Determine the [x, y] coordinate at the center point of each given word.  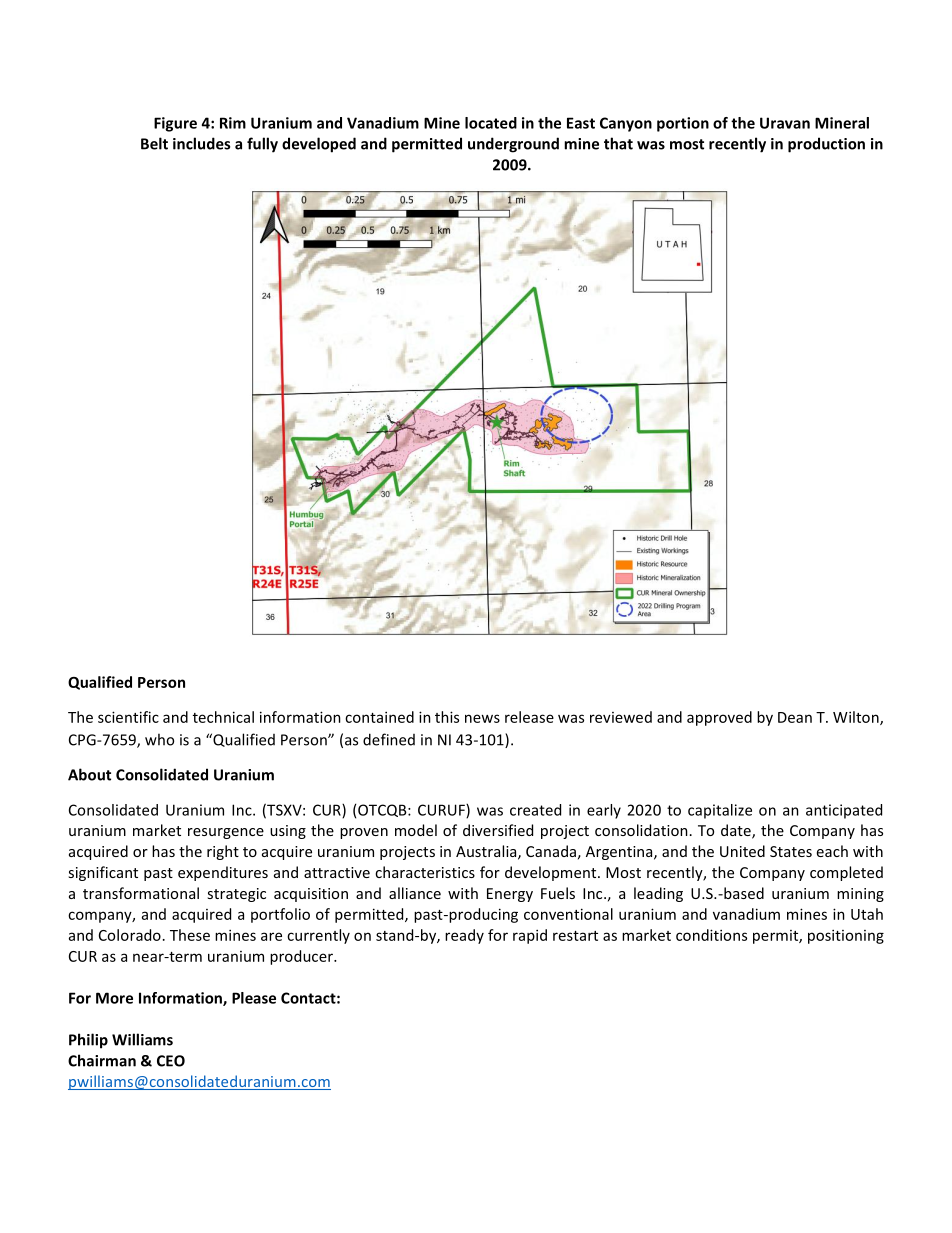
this [447, 717]
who [159, 739]
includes [201, 143]
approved [719, 718]
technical [223, 717]
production [826, 145]
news [482, 718]
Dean [795, 717]
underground [513, 145]
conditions [711, 935]
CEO [171, 1061]
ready [464, 936]
